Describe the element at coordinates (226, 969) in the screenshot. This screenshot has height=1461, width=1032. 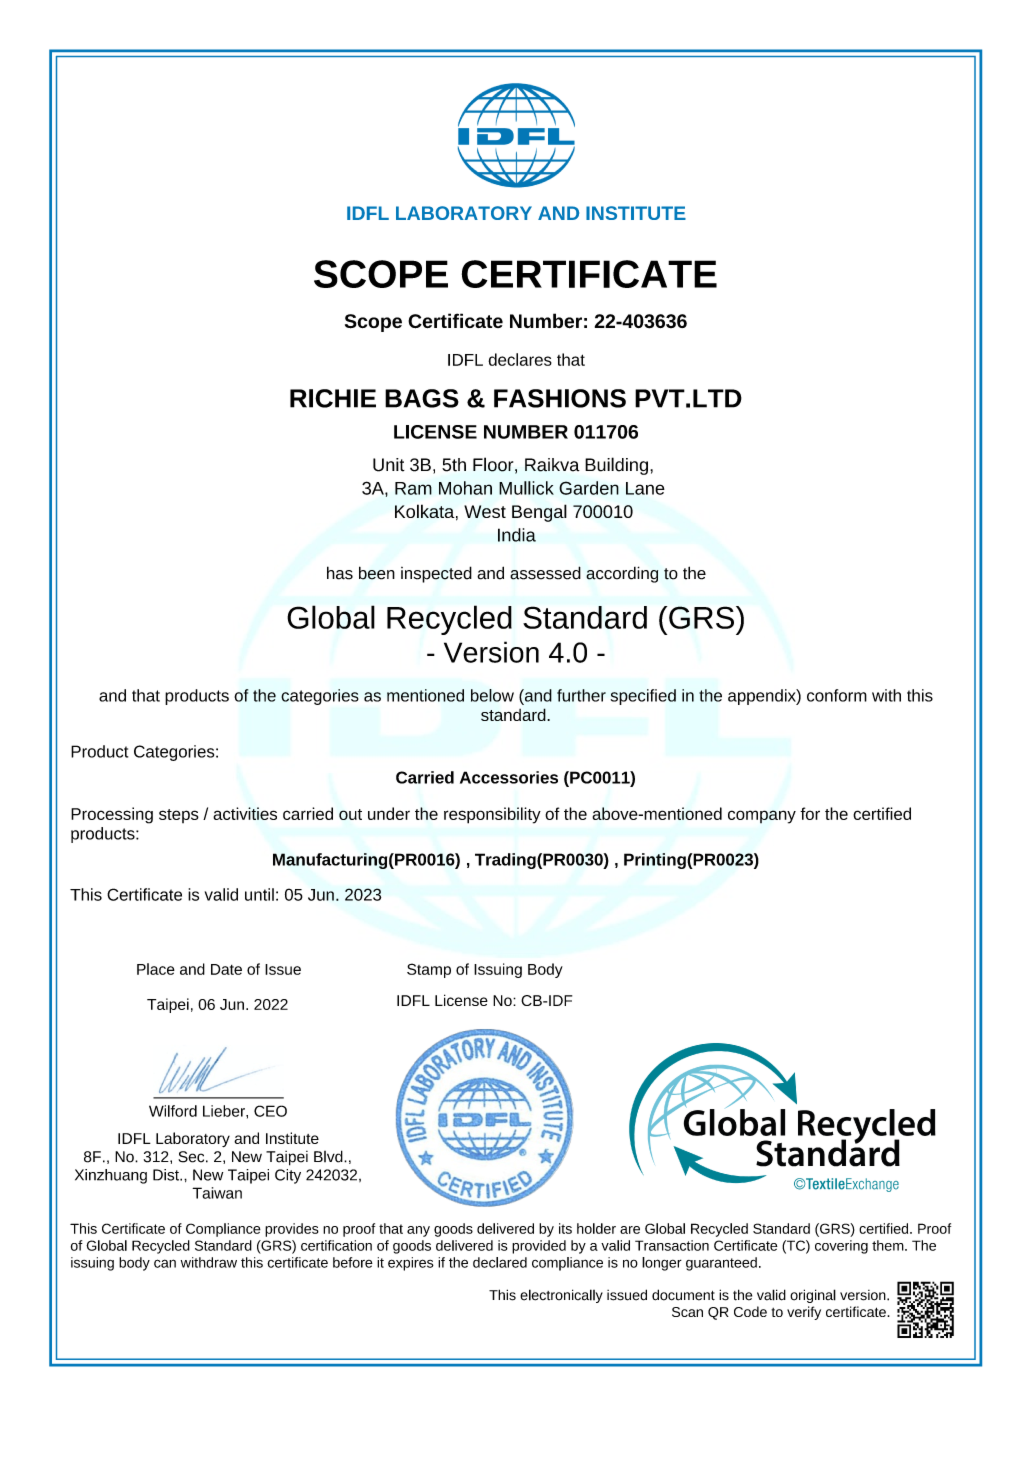
I see `Date` at that location.
